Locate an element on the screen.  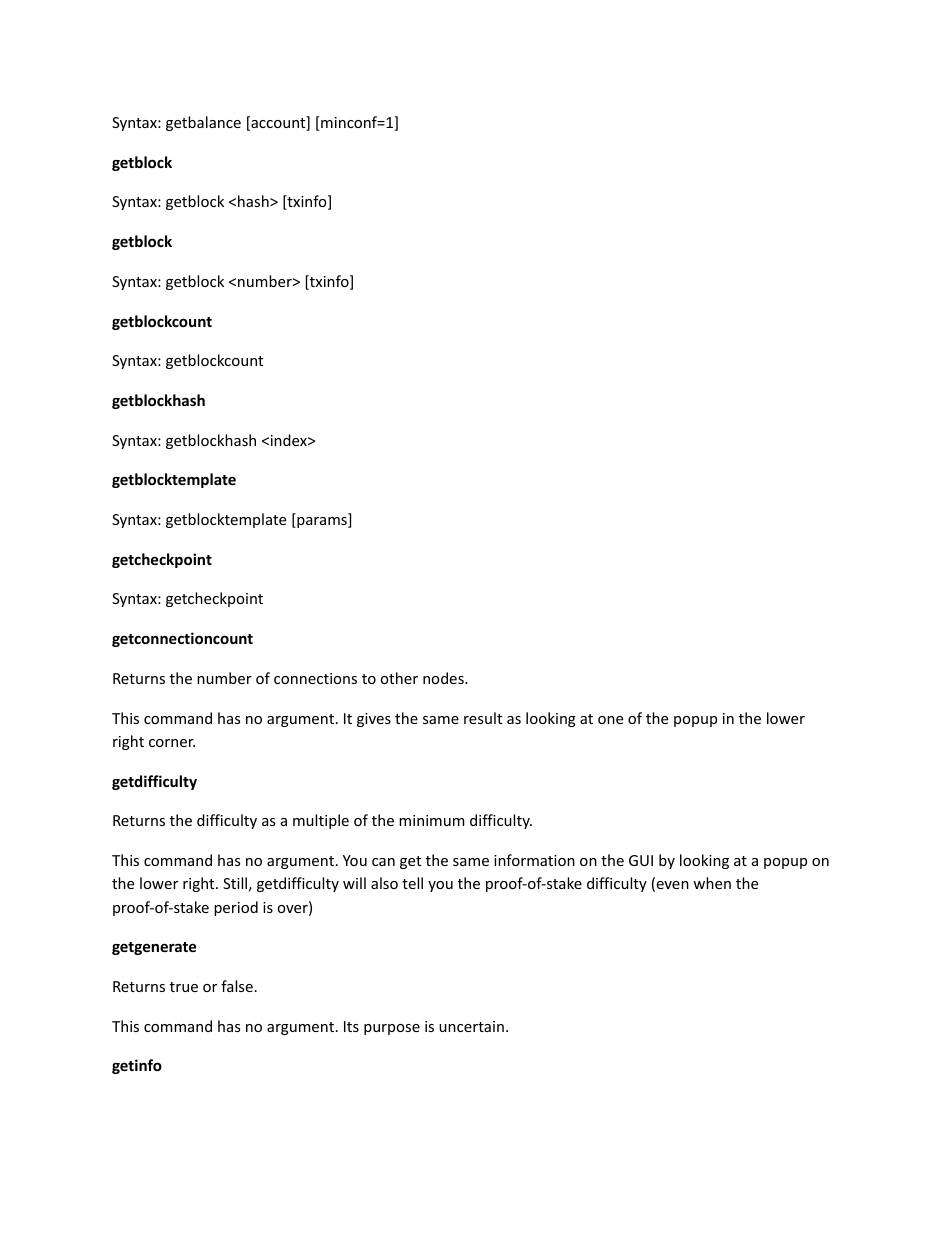
other is located at coordinates (399, 678).
